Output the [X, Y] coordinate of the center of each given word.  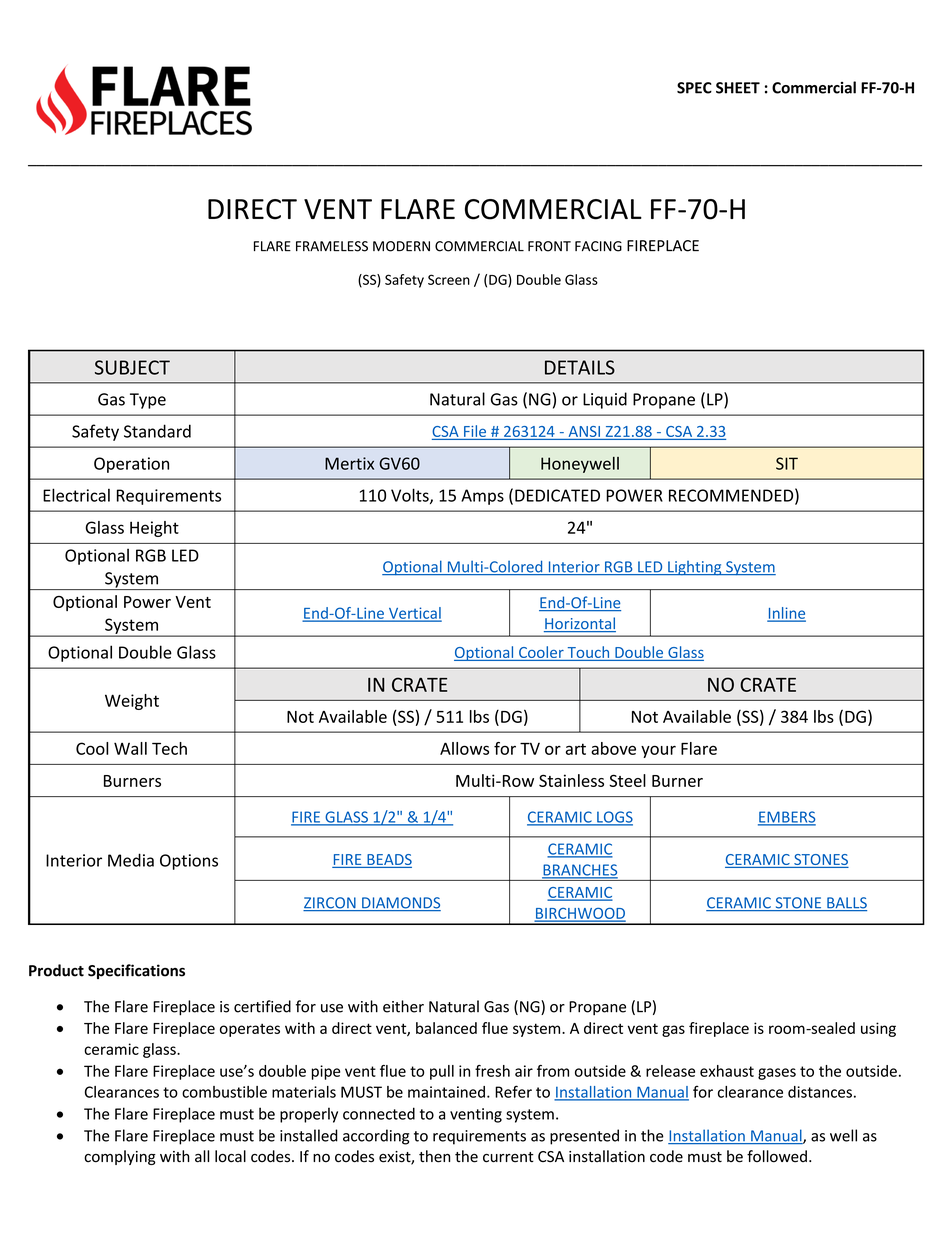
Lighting [695, 568]
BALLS [846, 904]
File [475, 431]
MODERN [401, 246]
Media [131, 860]
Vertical [414, 614]
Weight [132, 702]
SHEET [738, 88]
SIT [787, 463]
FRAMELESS [332, 246]
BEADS [388, 861]
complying [120, 1157]
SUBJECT [132, 367]
